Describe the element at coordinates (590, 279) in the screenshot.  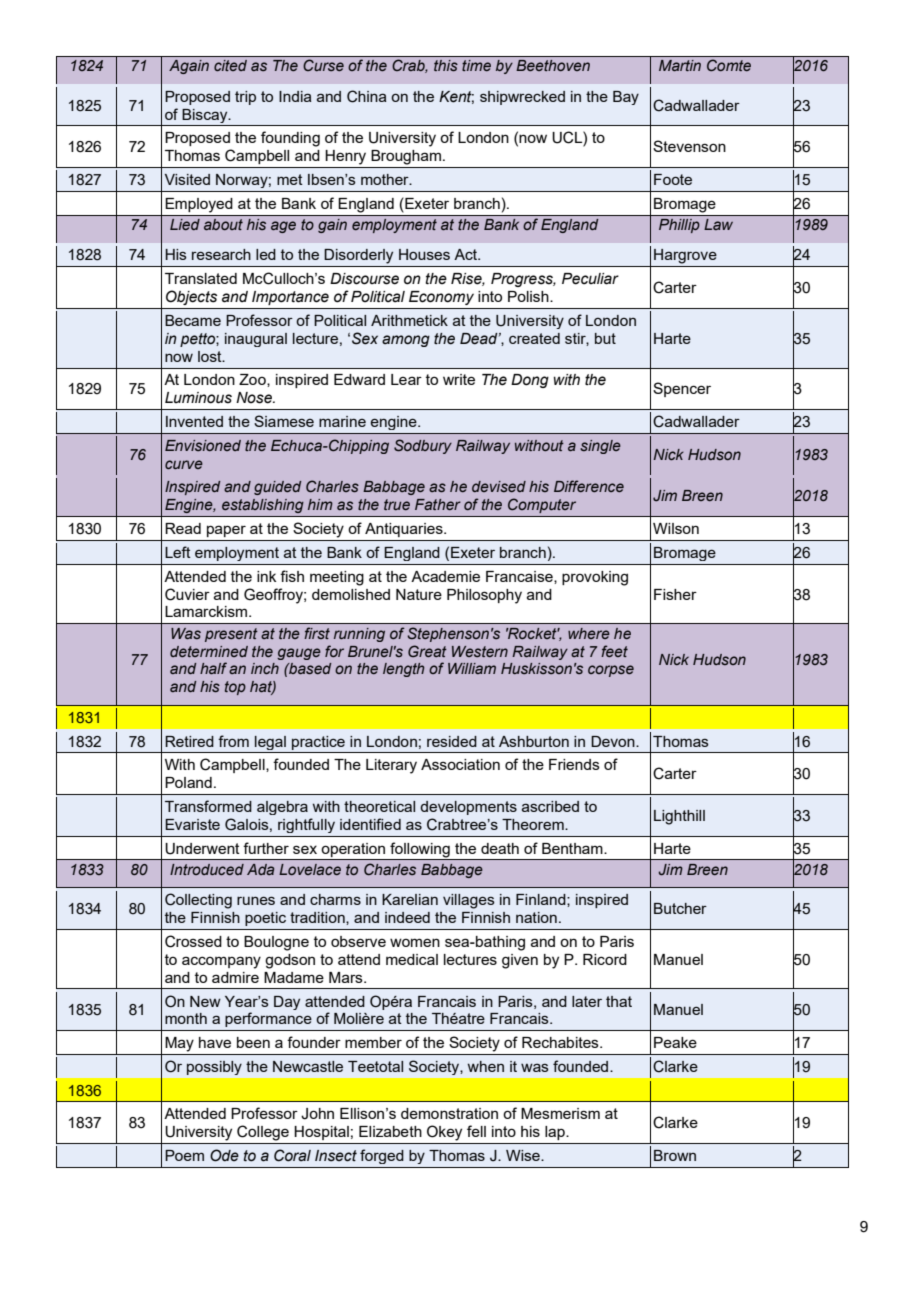
I see `Peculiar` at that location.
